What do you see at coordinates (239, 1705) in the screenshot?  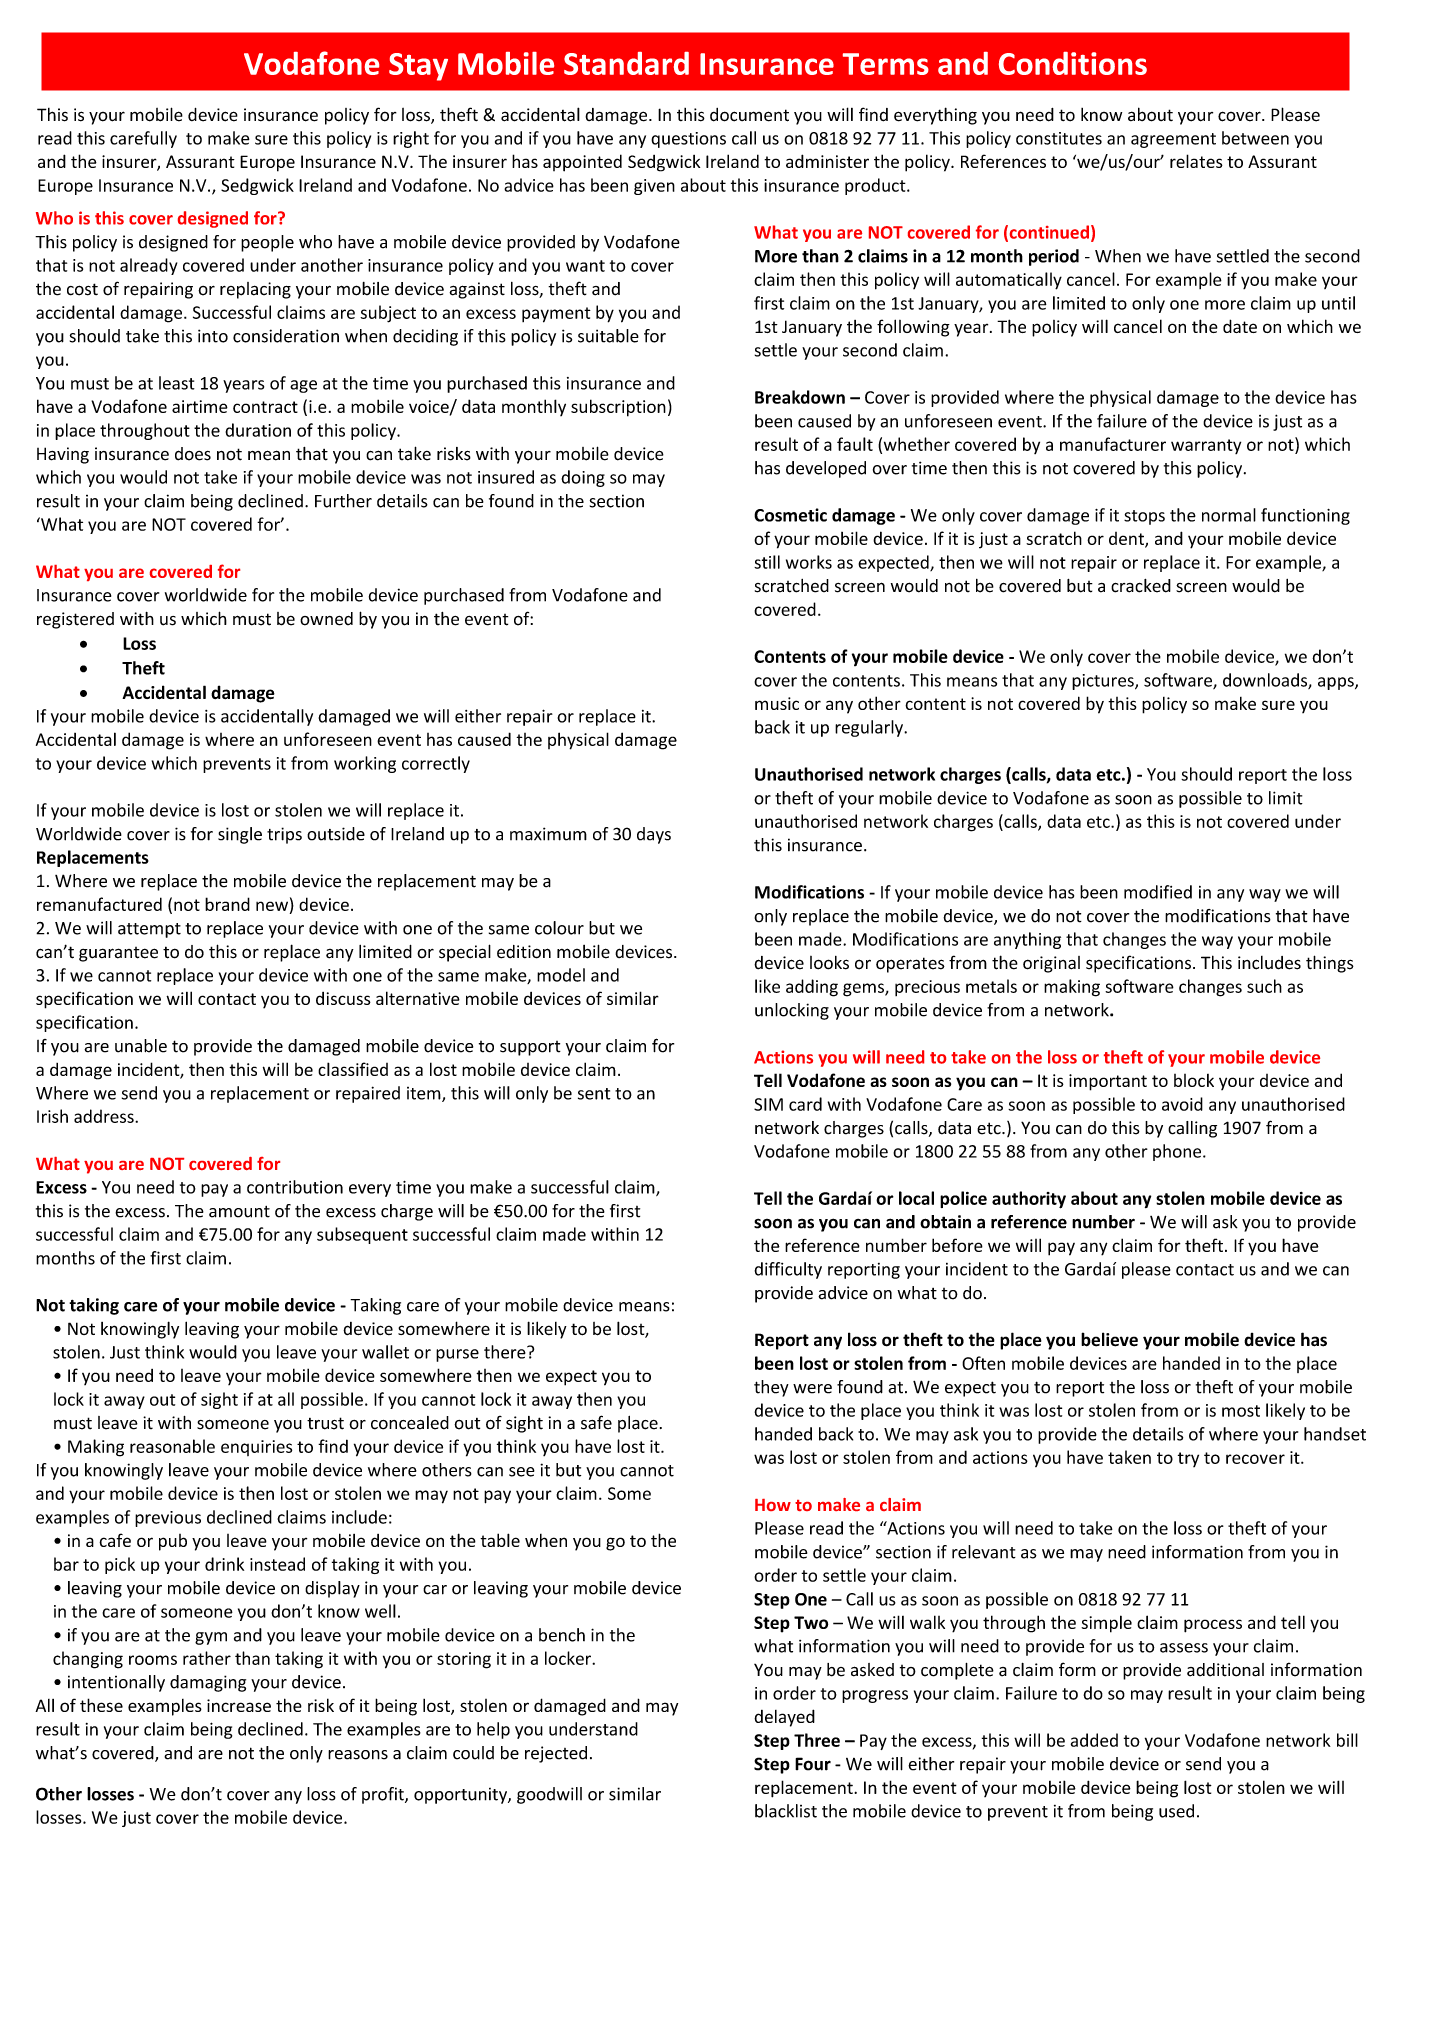 I see `increase` at bounding box center [239, 1705].
